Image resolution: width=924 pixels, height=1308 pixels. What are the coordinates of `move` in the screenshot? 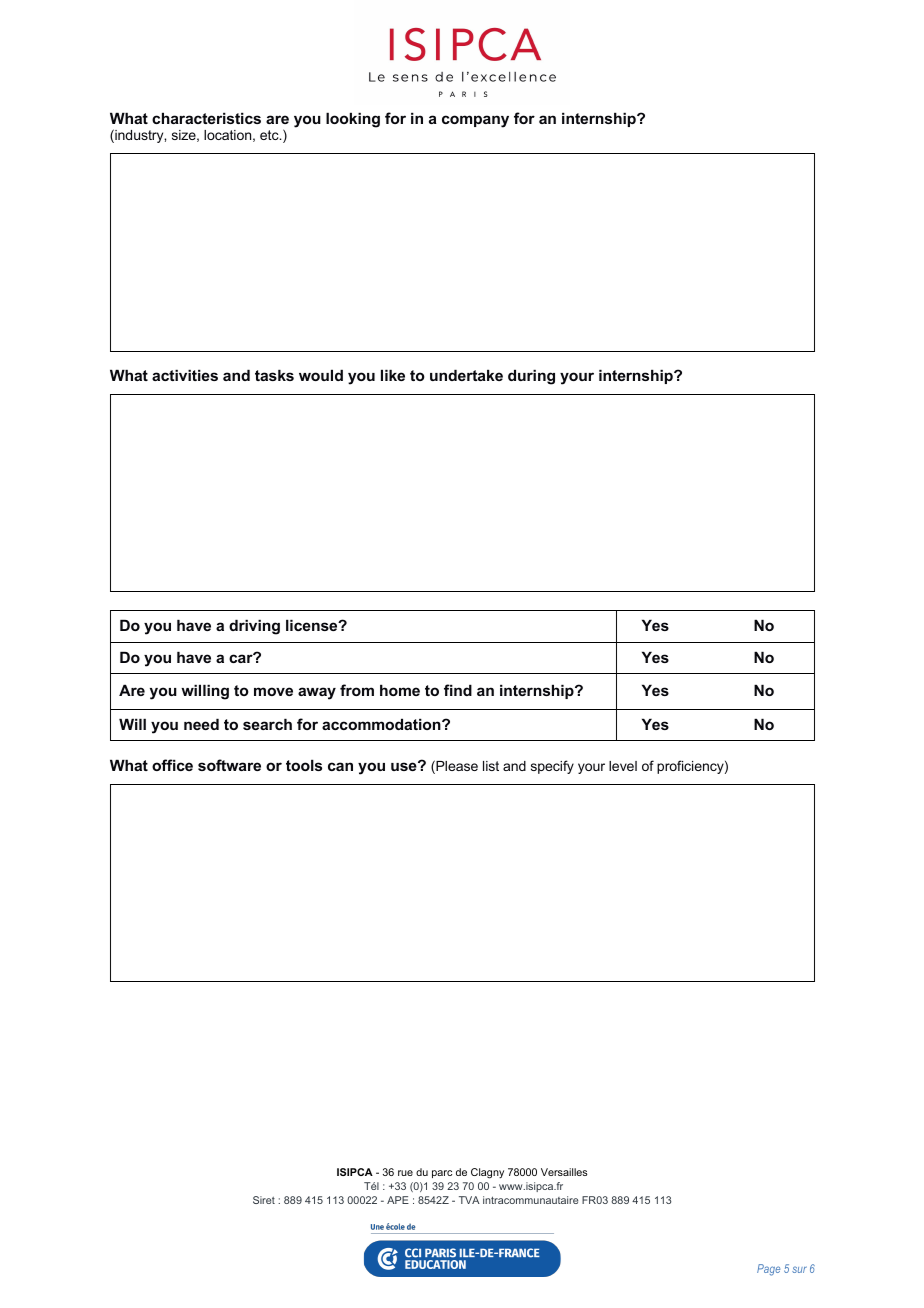 It's located at (273, 691).
